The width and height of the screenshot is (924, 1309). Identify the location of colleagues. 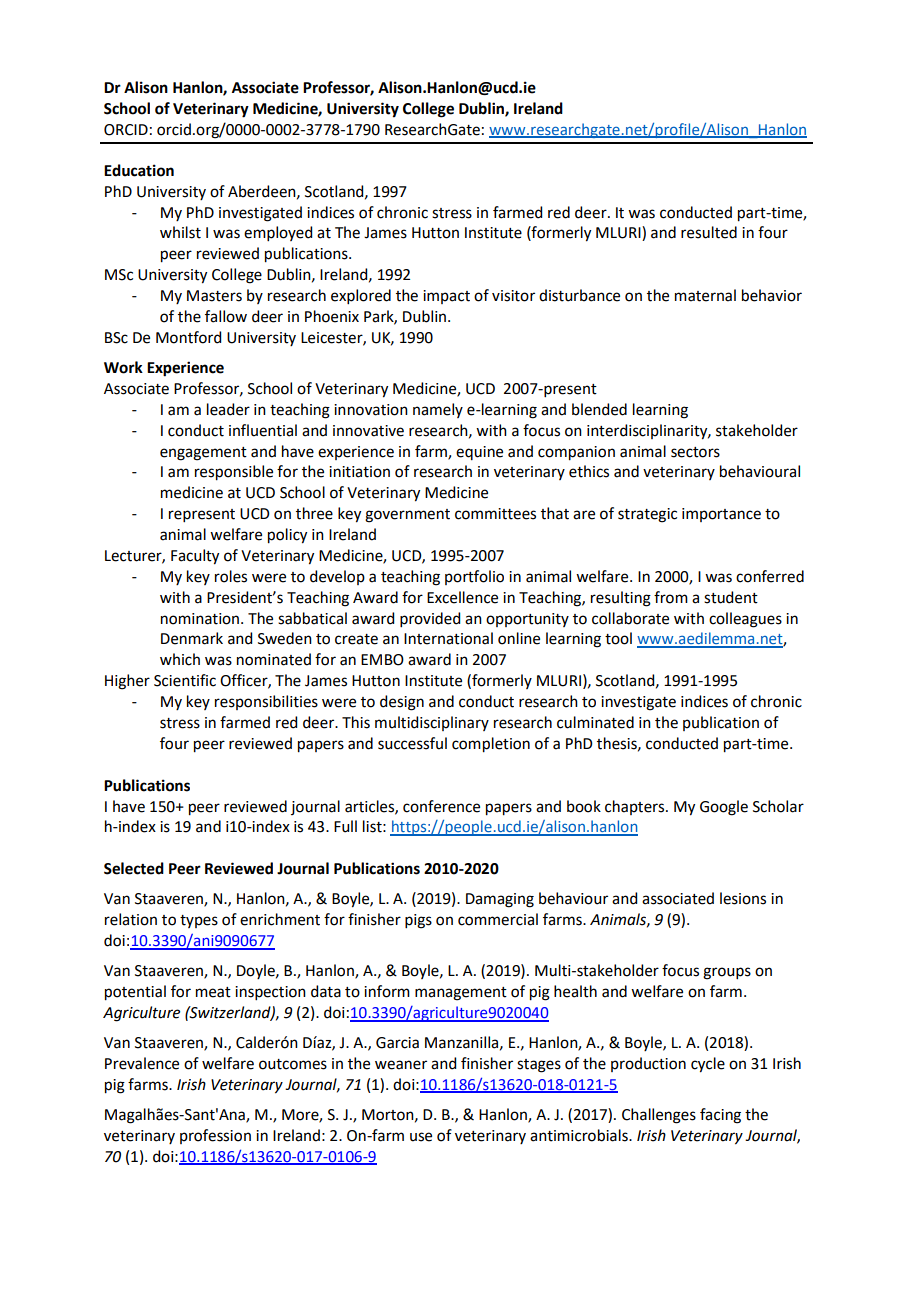
(745, 620).
